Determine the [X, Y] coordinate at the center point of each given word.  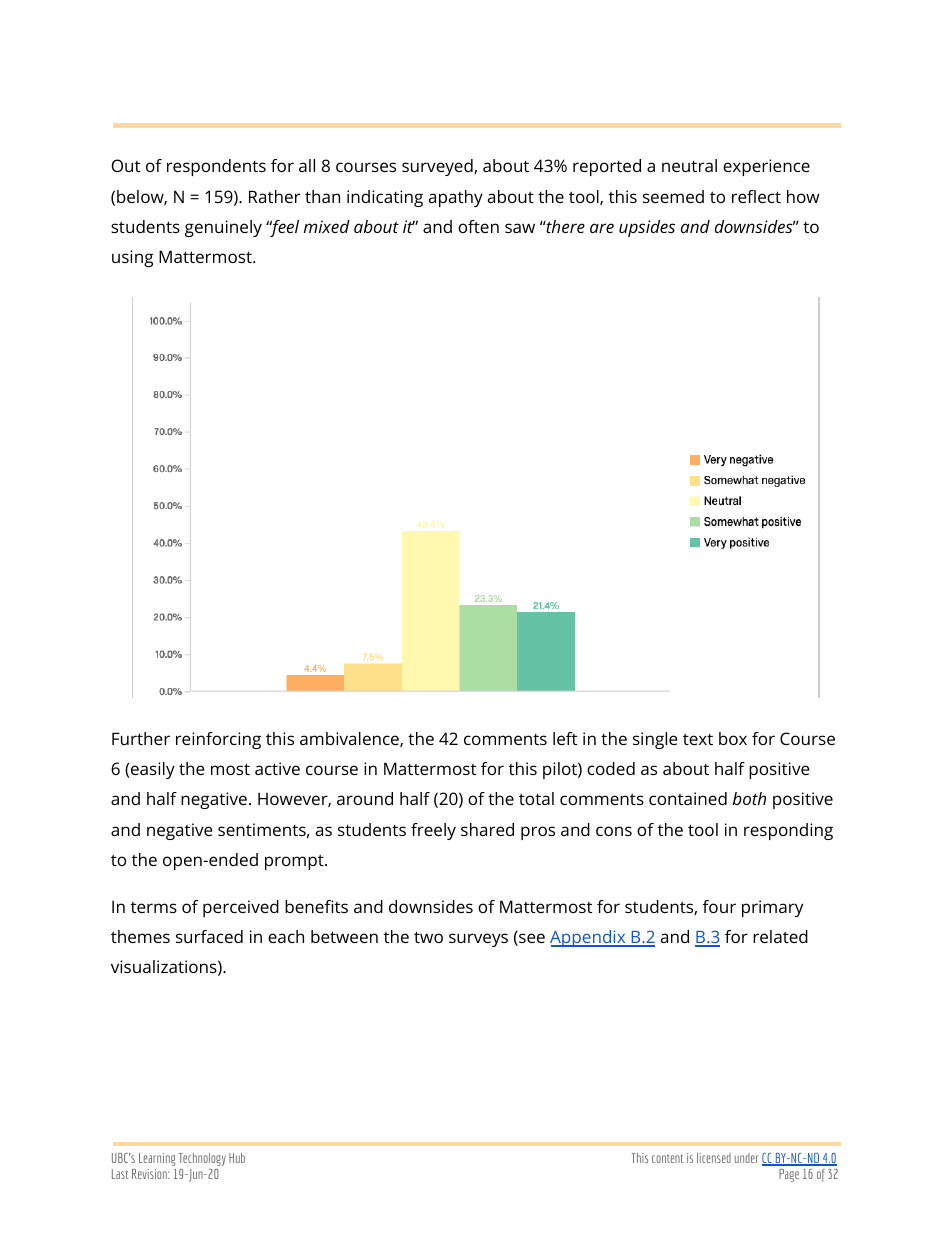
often [478, 226]
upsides [647, 228]
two [428, 937]
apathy [456, 198]
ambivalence [350, 739]
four [719, 906]
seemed [673, 196]
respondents [216, 167]
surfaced [209, 936]
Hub [237, 1158]
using [132, 258]
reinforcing [218, 740]
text [698, 739]
